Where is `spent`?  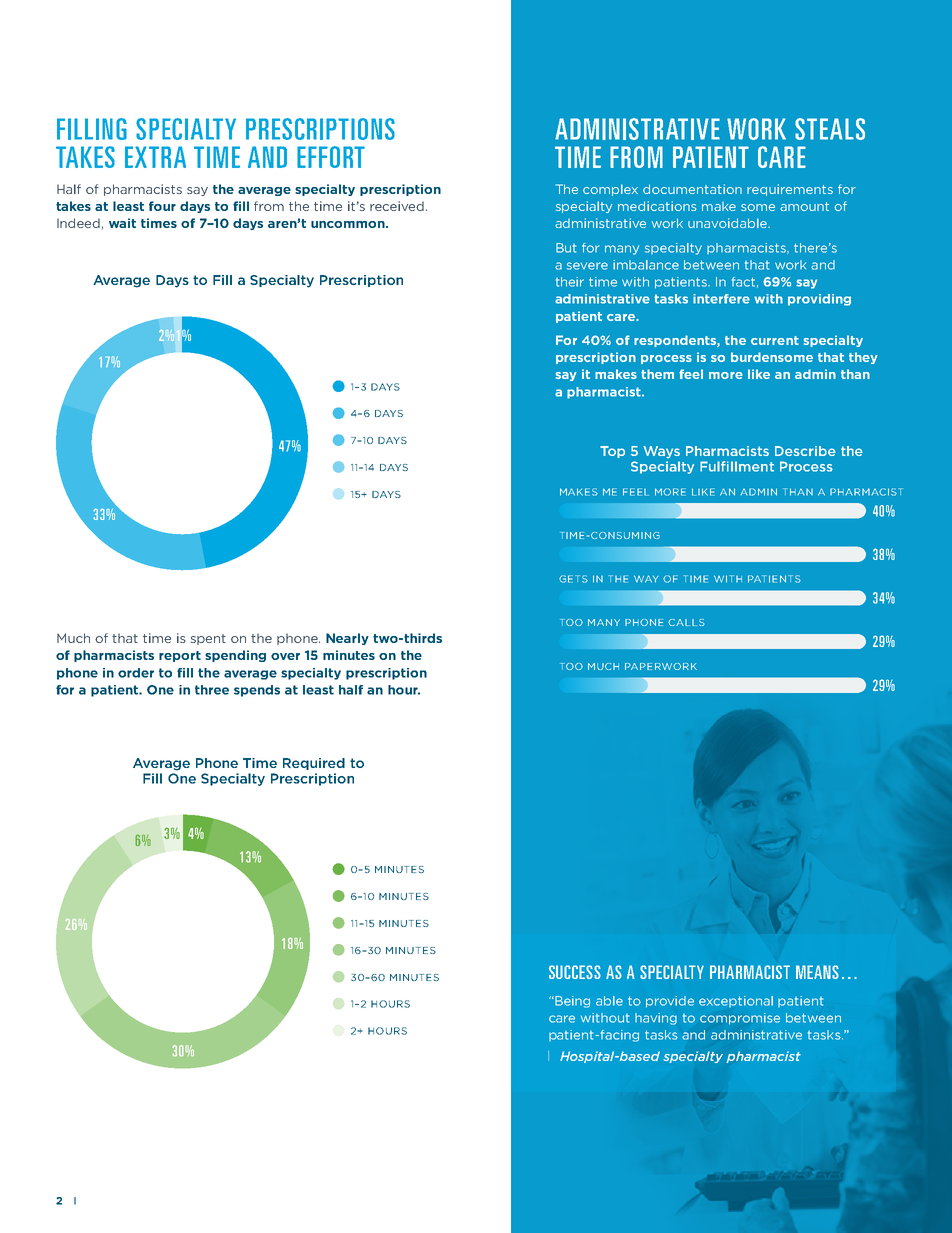 spent is located at coordinates (208, 639).
